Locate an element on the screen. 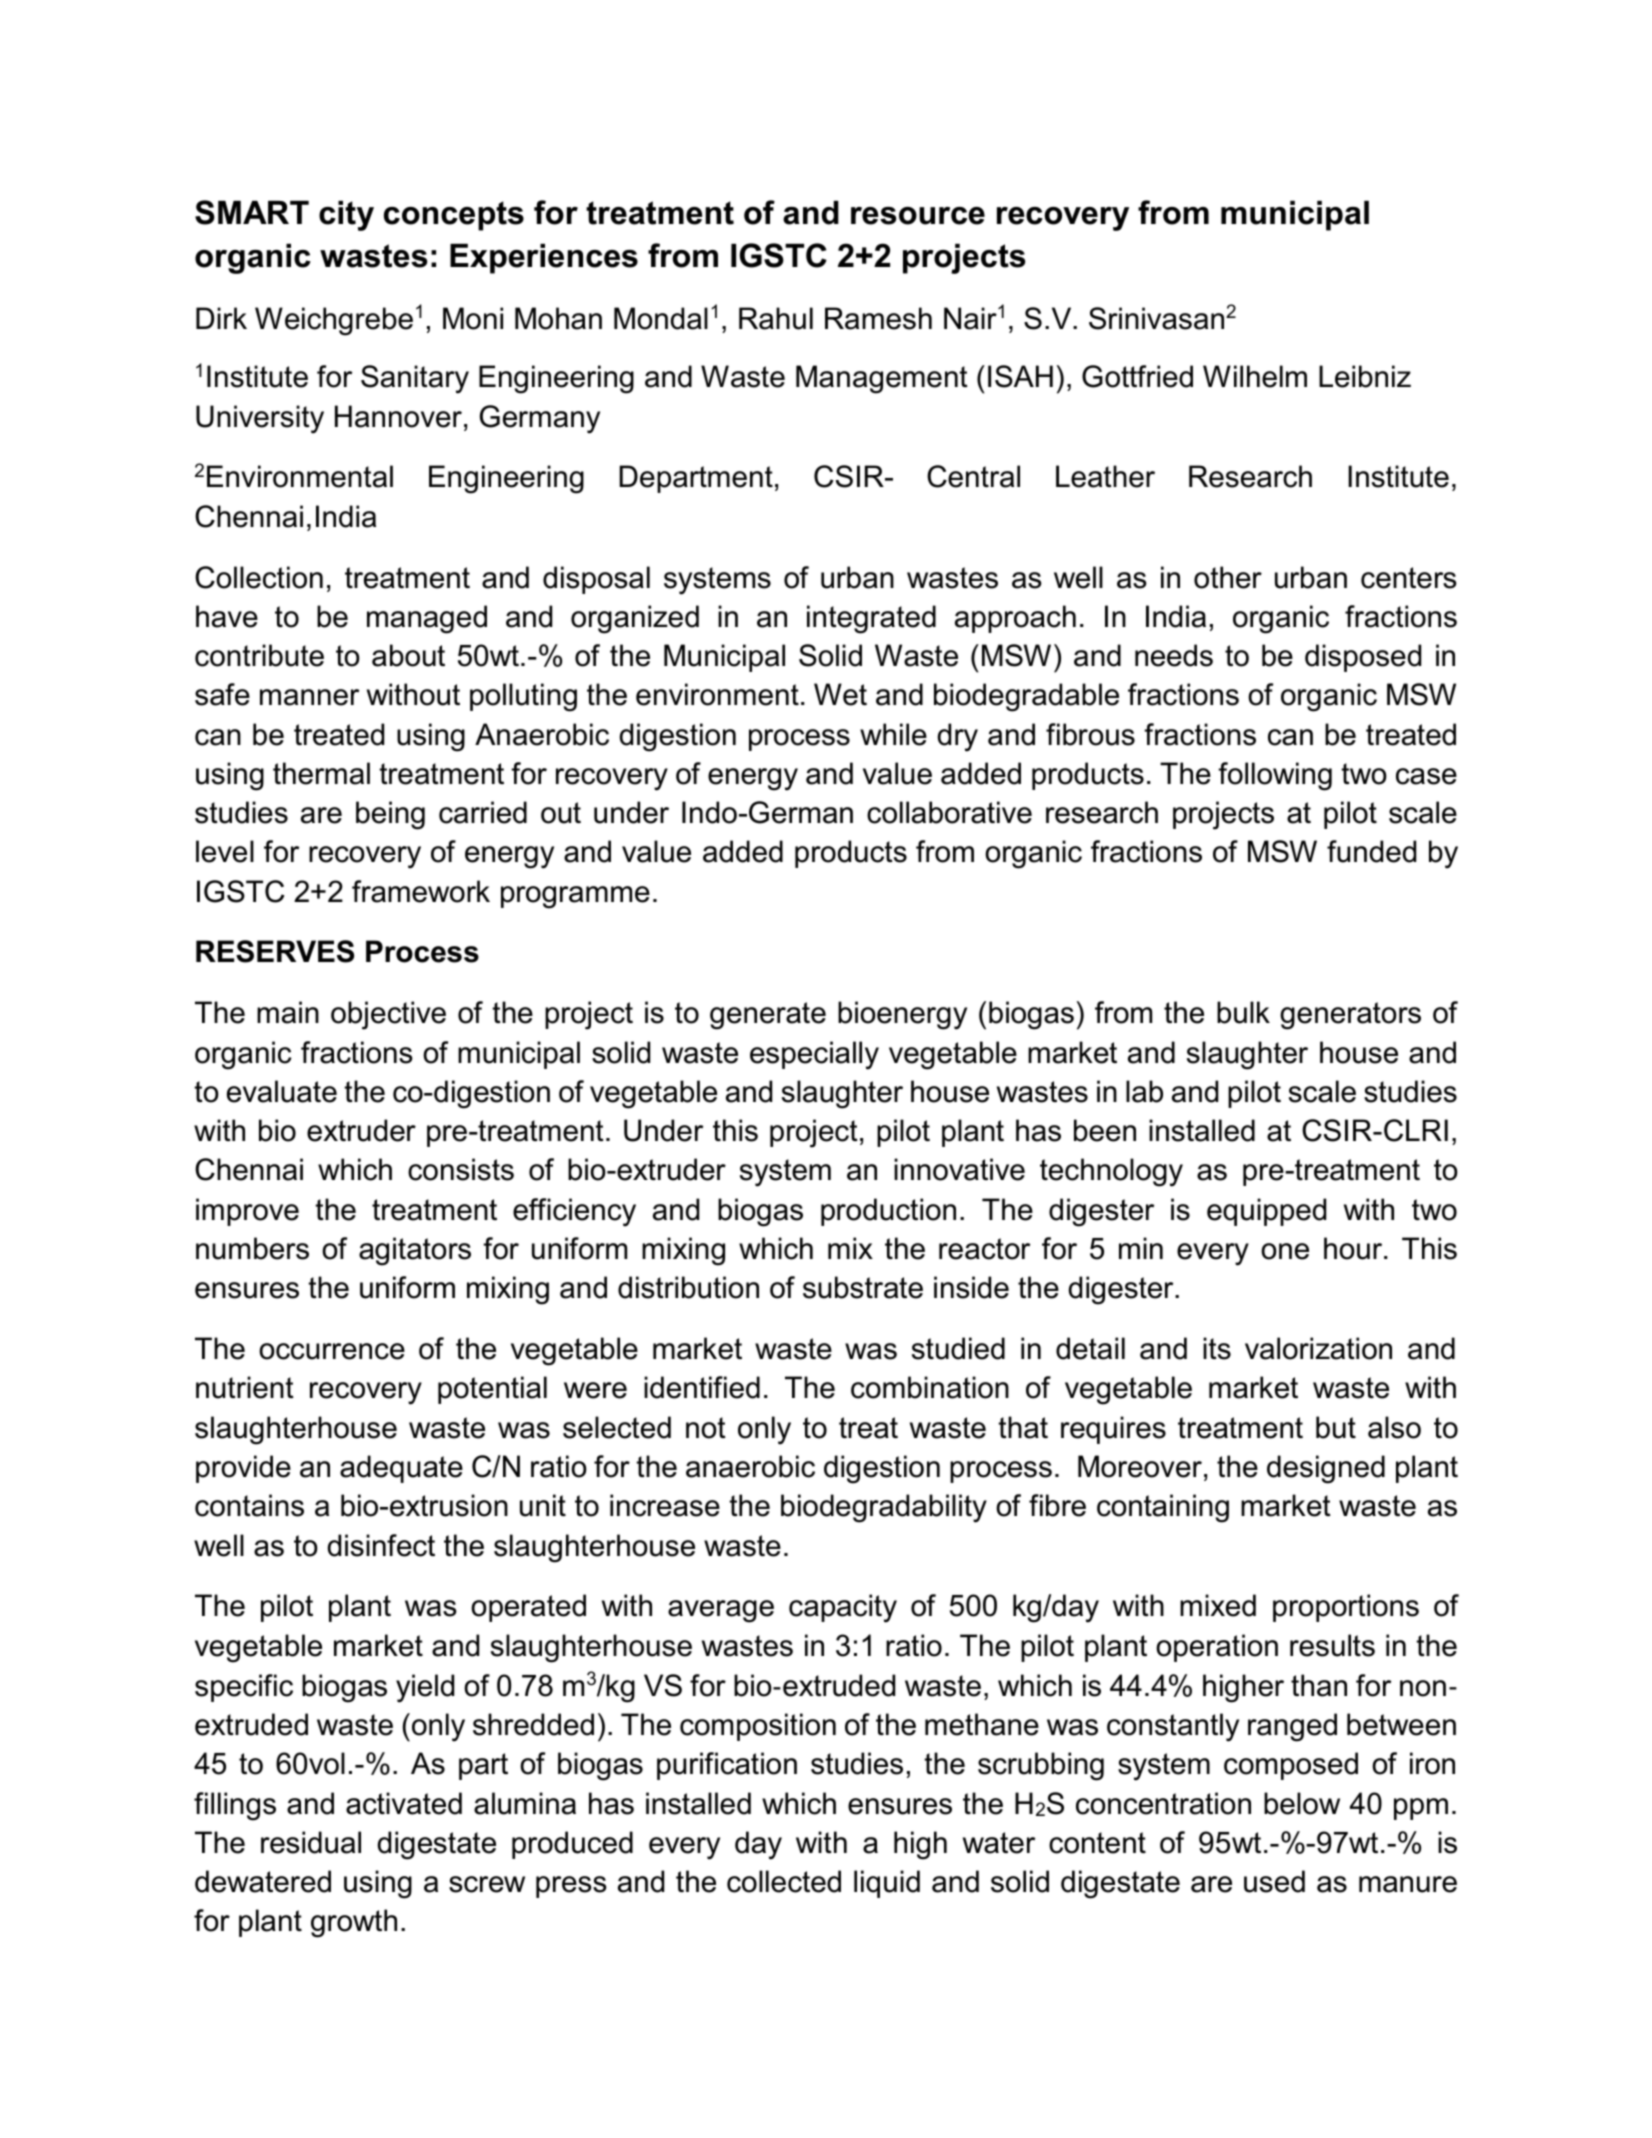  substrate is located at coordinates (863, 1287).
